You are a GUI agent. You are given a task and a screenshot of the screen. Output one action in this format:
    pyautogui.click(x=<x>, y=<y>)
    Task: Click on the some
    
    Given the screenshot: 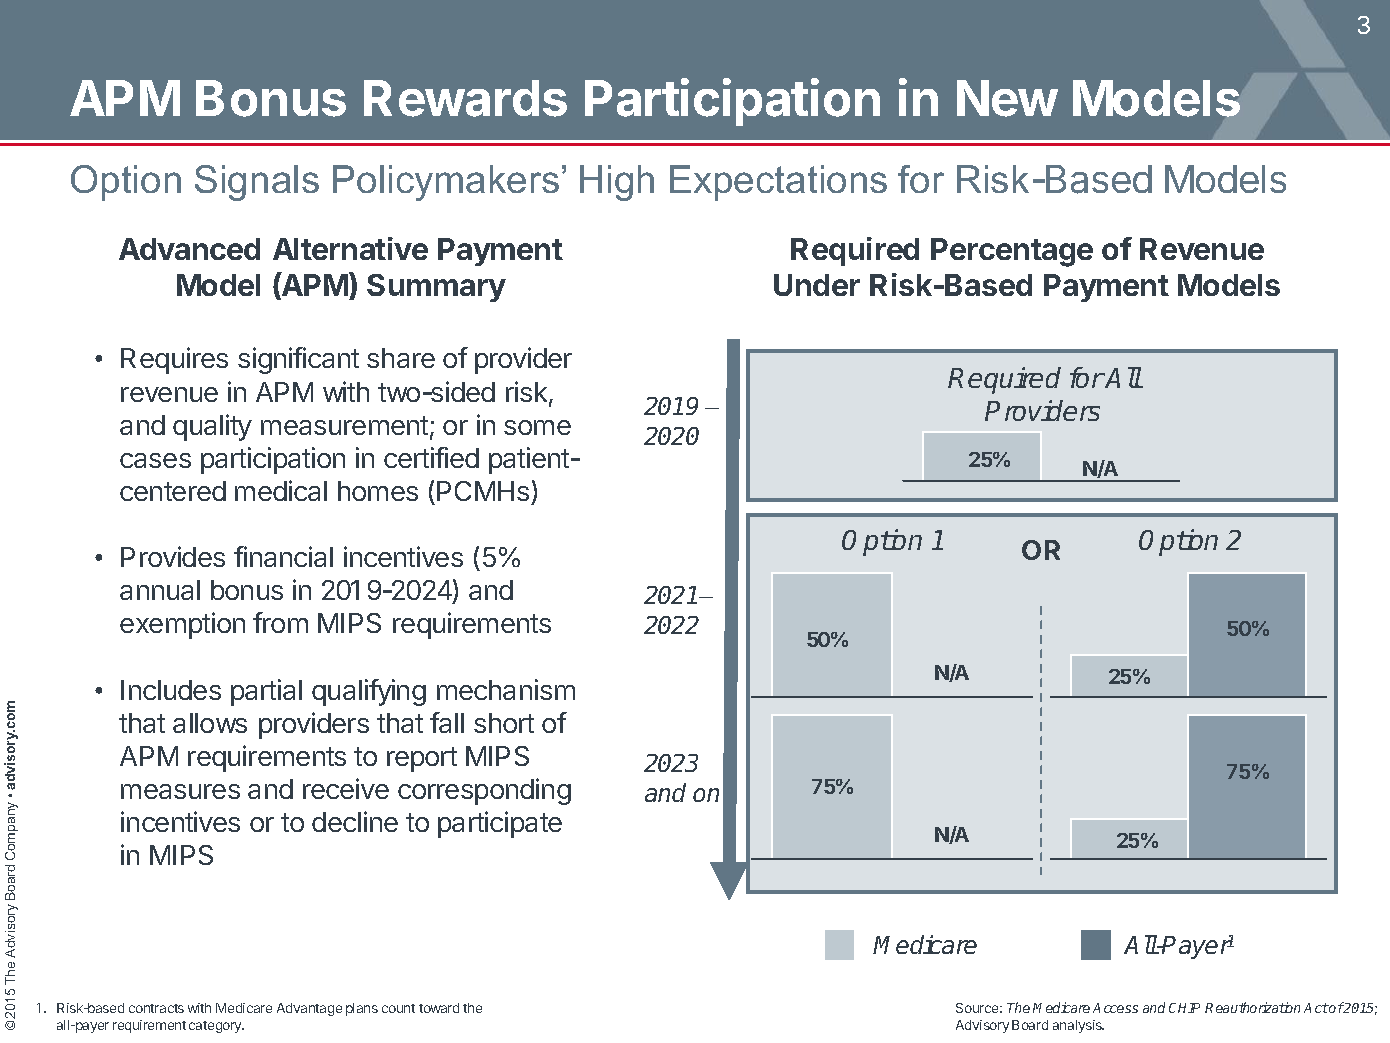 What is the action you would take?
    pyautogui.click(x=537, y=427)
